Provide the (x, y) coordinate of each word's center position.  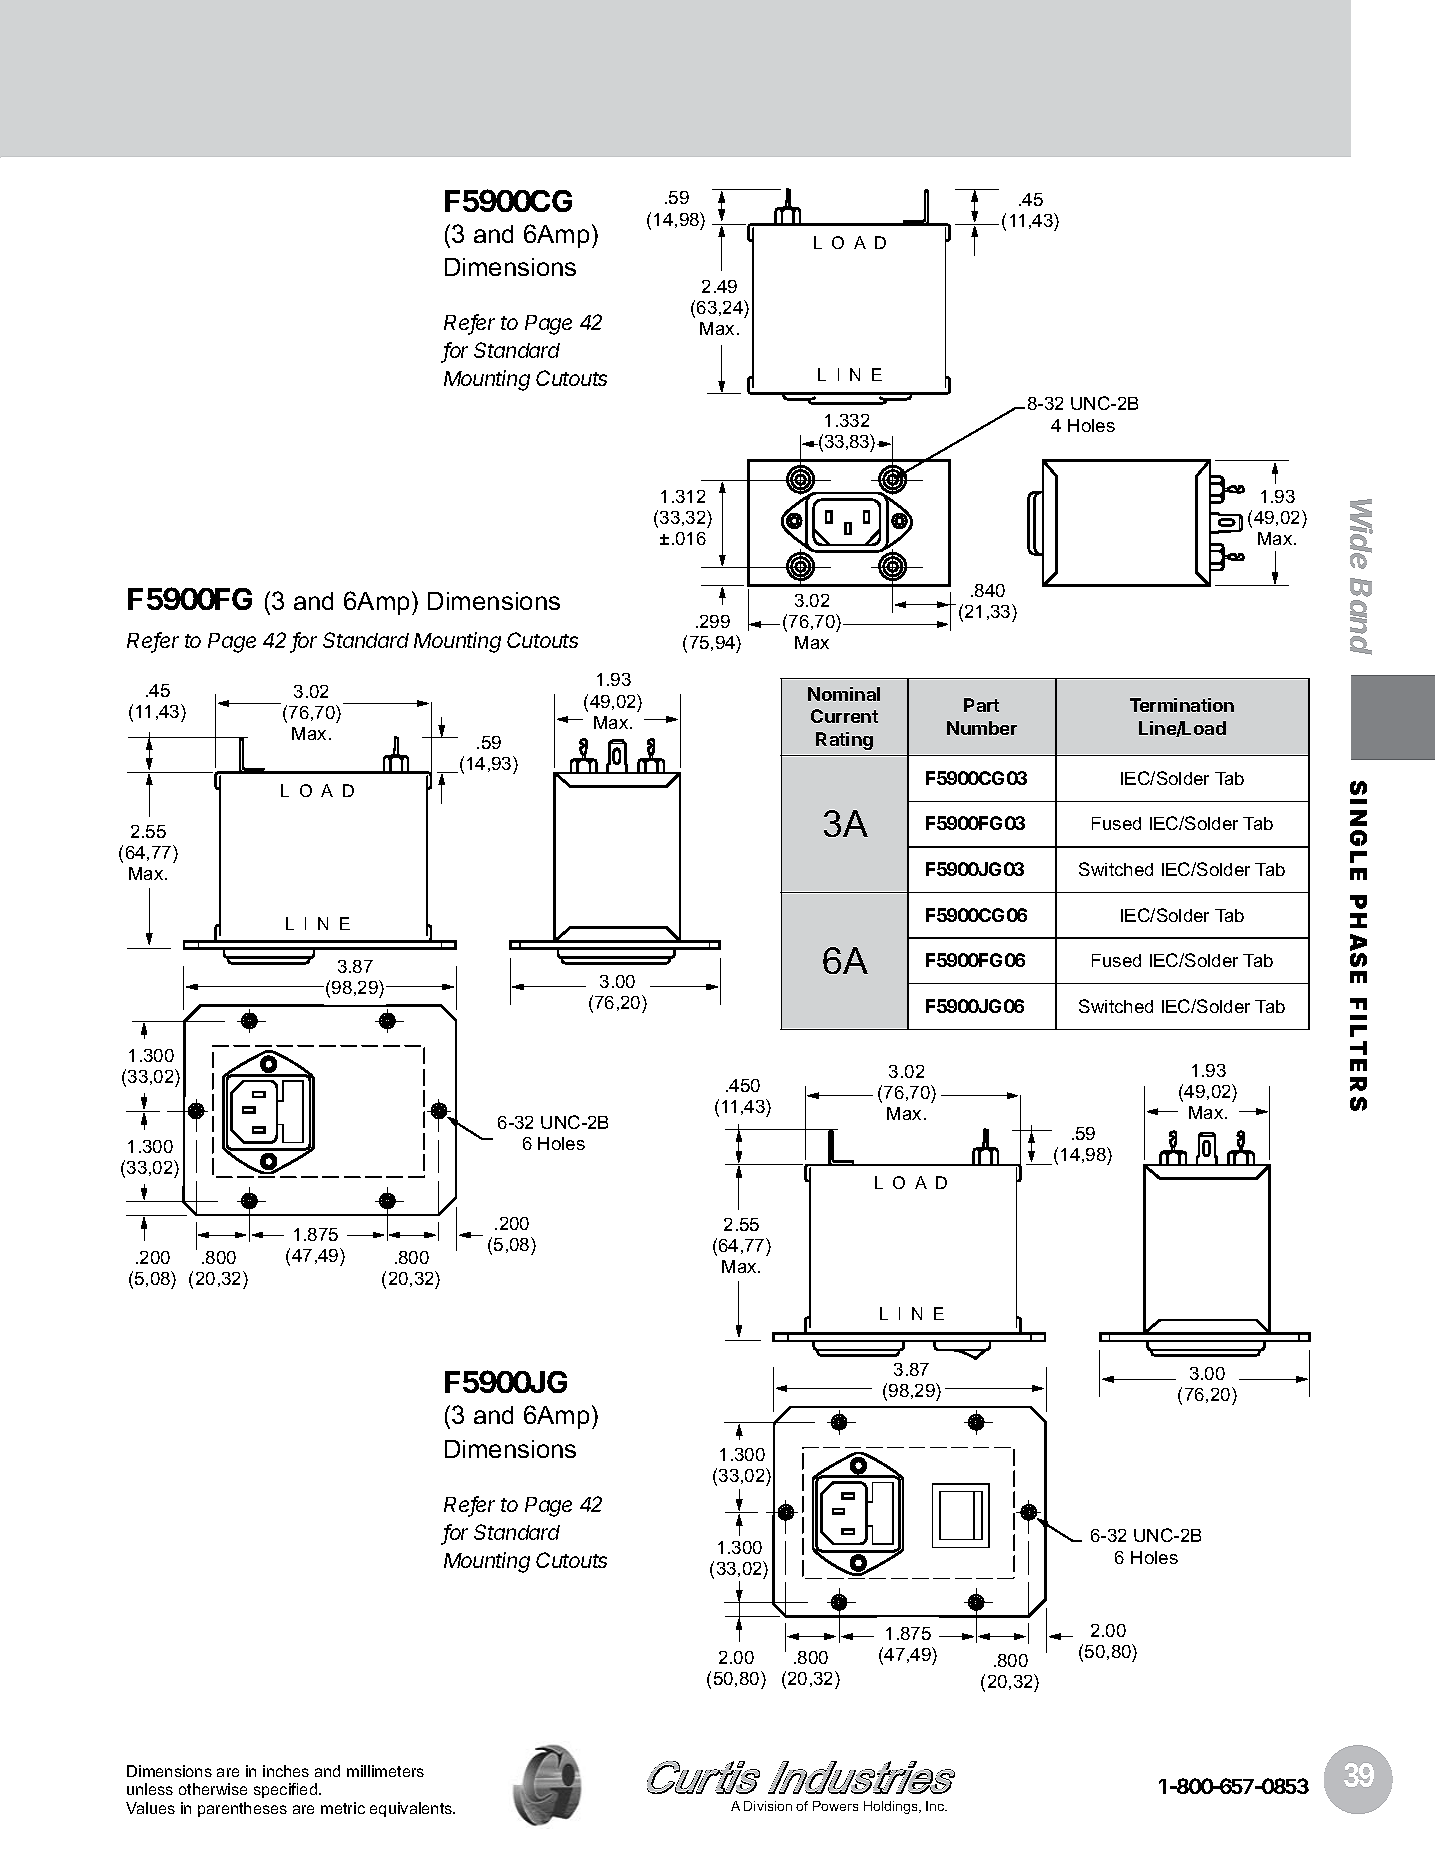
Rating (844, 741)
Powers (835, 1806)
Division (768, 1806)
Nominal (844, 694)
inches (286, 1771)
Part (981, 705)
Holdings (892, 1807)
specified (285, 1790)
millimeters (385, 1771)
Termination (1182, 705)
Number (982, 728)
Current (844, 716)
